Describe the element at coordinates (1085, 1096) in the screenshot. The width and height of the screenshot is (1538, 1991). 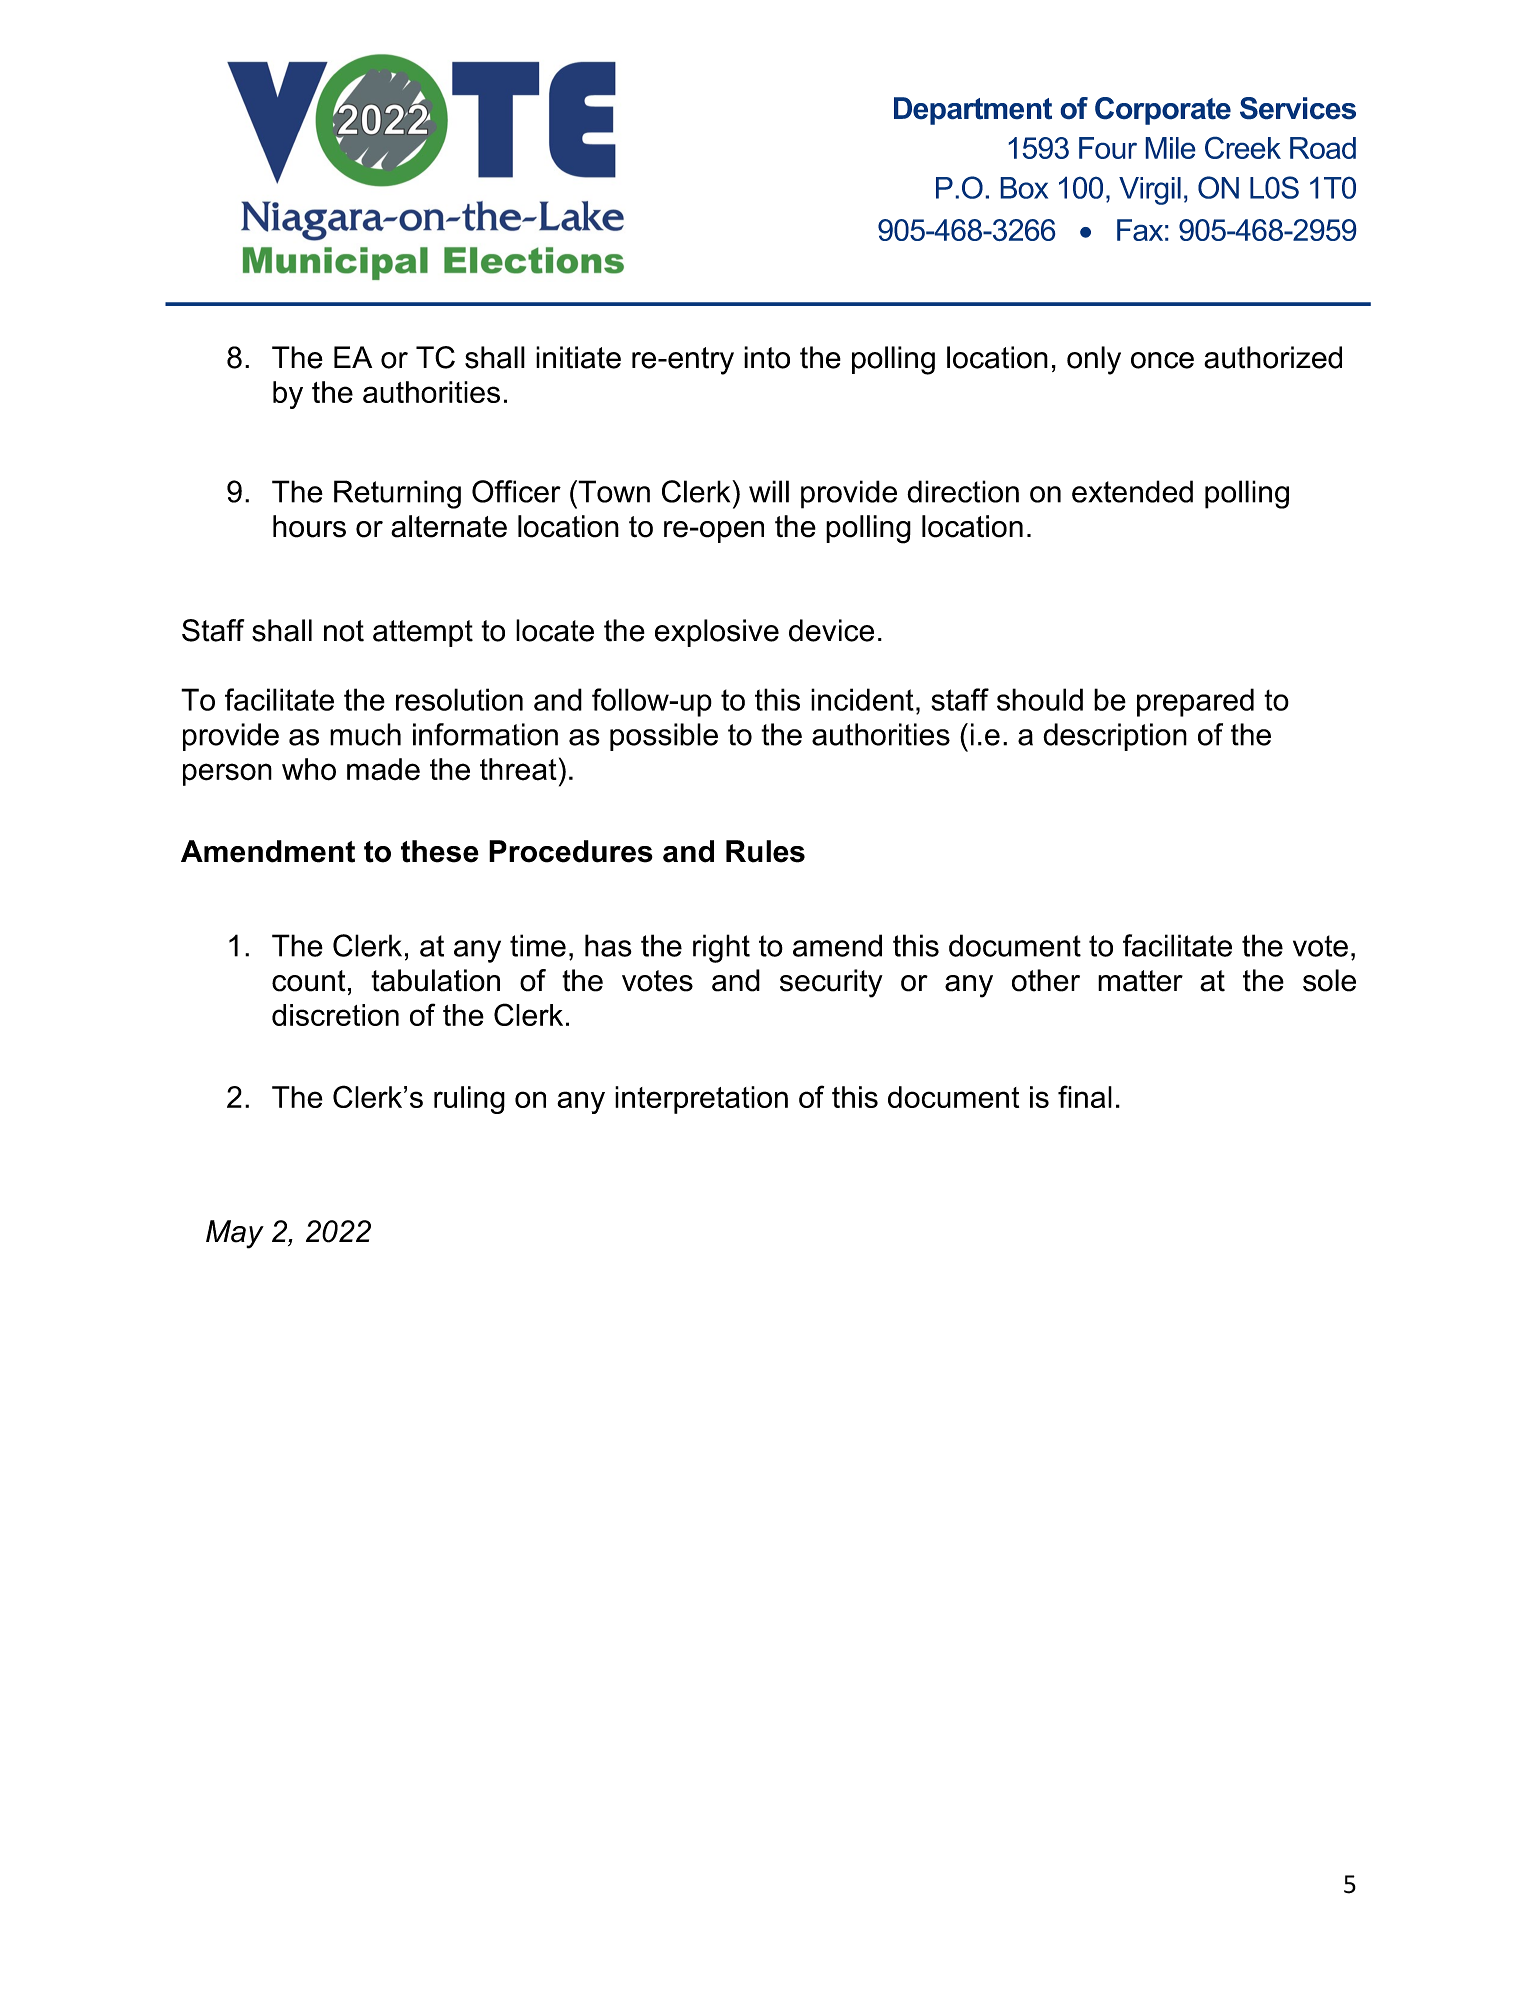
I see `final` at that location.
